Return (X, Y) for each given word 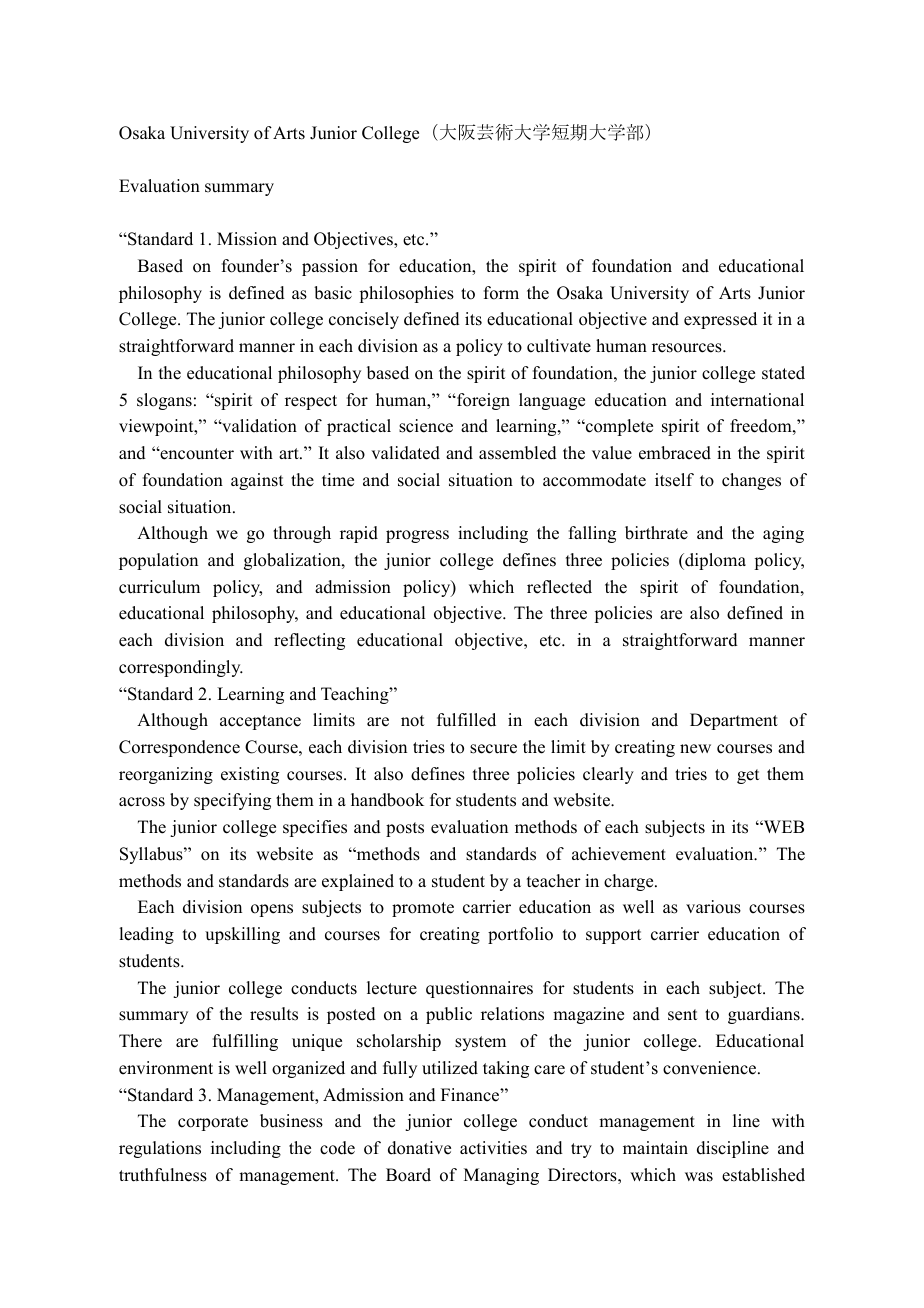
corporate (213, 1123)
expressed (720, 320)
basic (333, 293)
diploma (714, 561)
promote (423, 909)
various (713, 907)
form (501, 293)
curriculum (159, 587)
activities (493, 1148)
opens (272, 910)
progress (417, 536)
